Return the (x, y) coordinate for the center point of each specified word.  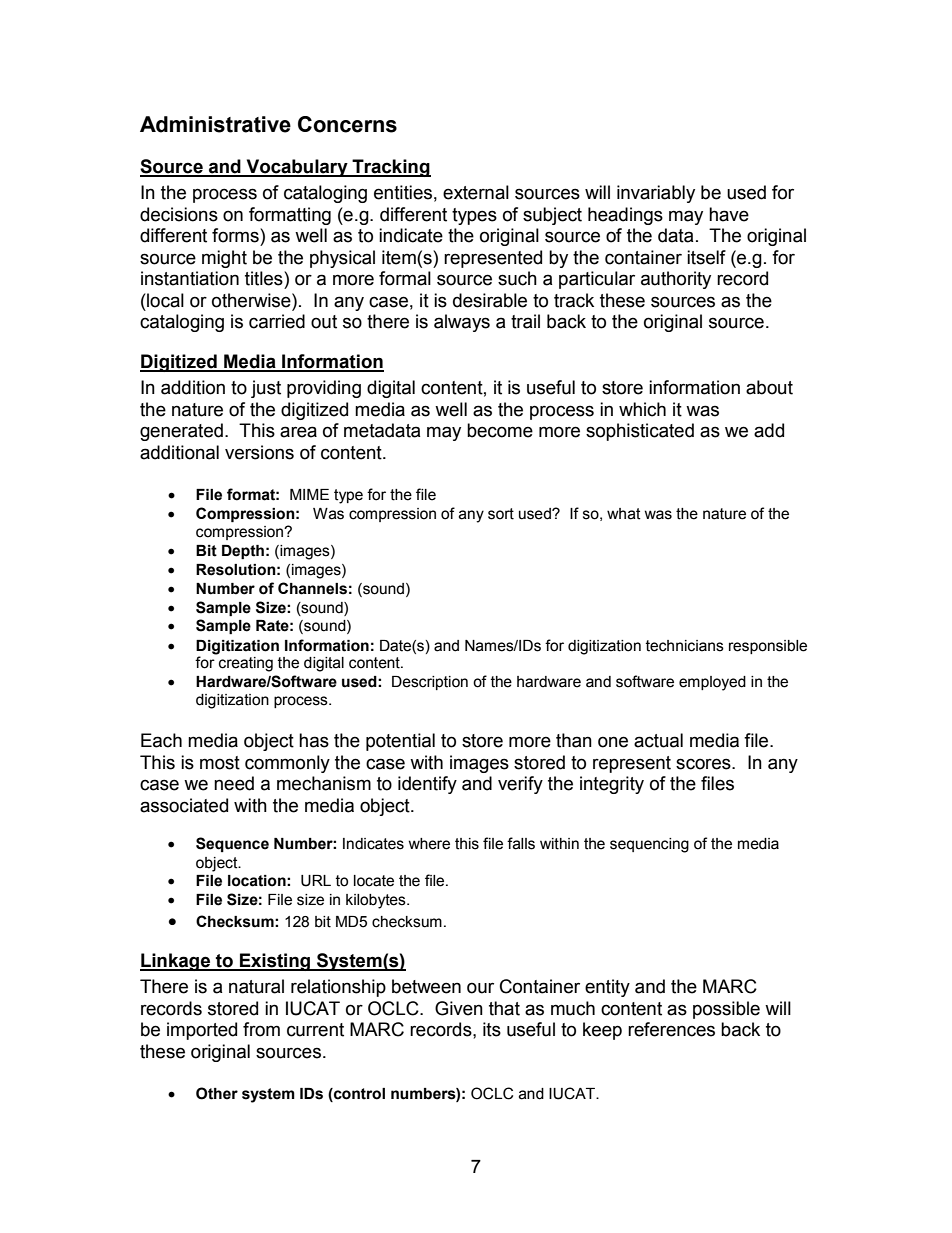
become (500, 430)
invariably (656, 194)
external (476, 192)
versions (259, 452)
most (220, 763)
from (261, 1029)
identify (427, 785)
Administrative (215, 124)
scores (704, 764)
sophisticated (640, 432)
